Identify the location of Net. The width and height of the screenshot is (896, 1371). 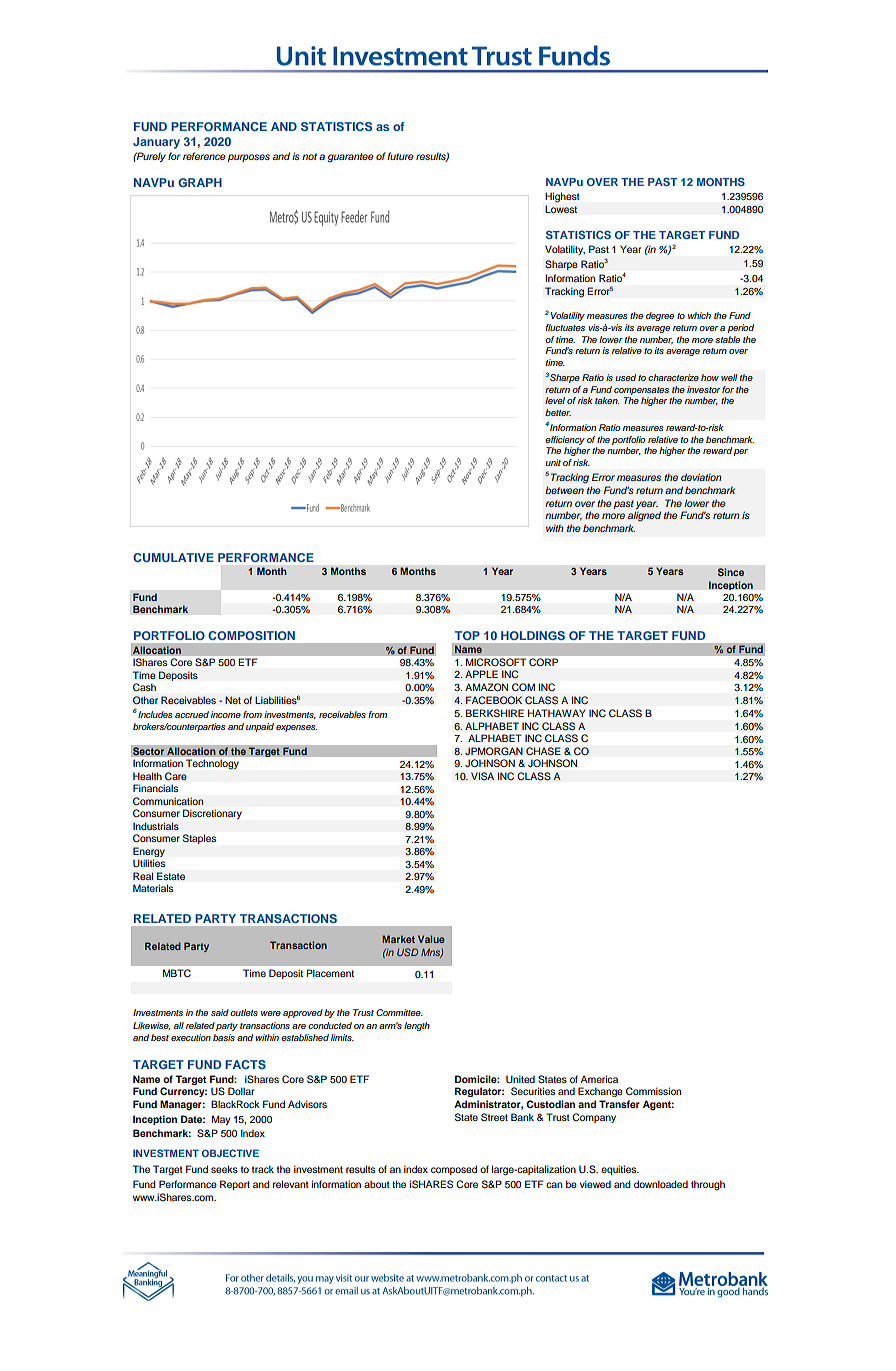
(233, 700).
